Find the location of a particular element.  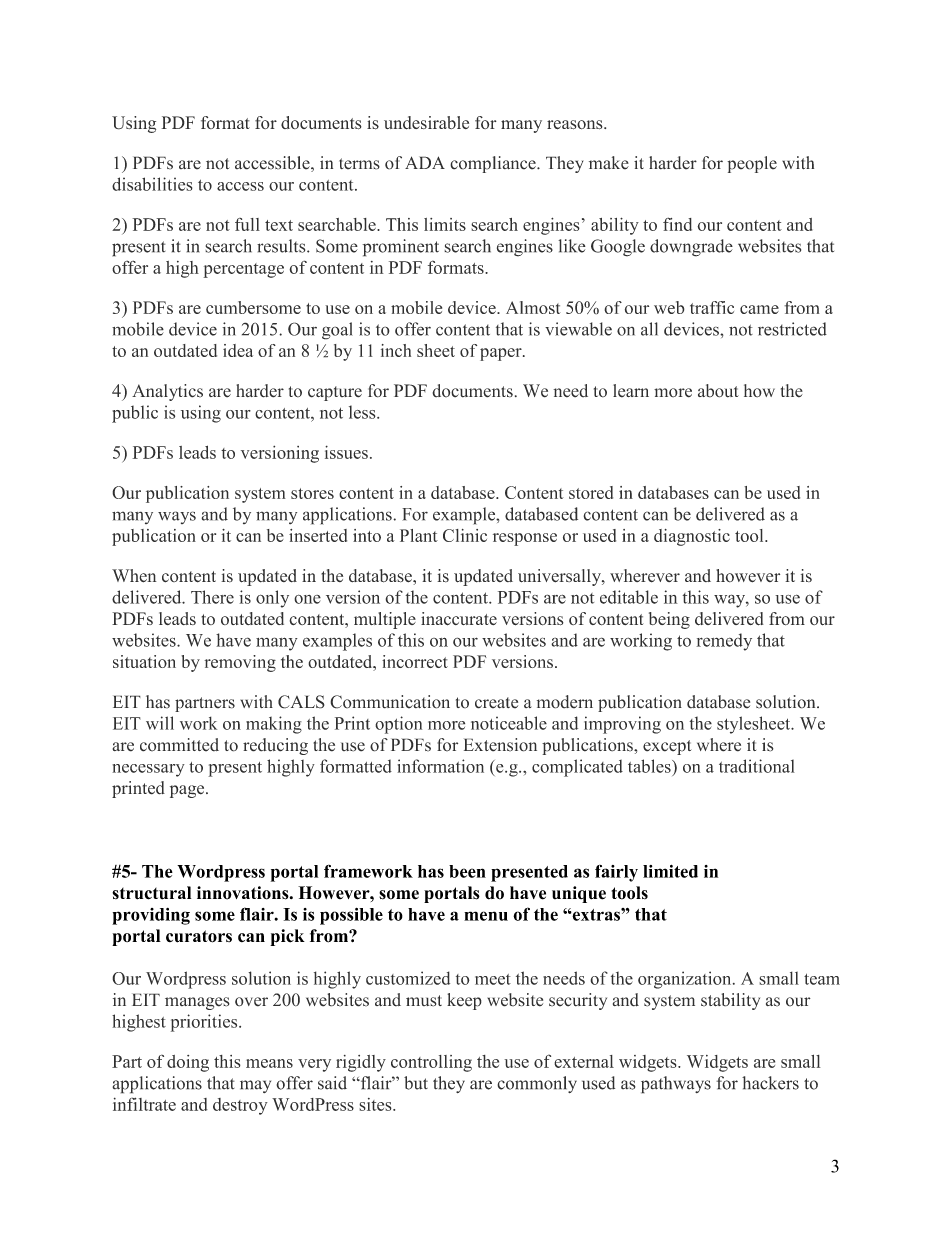

people is located at coordinates (752, 164).
